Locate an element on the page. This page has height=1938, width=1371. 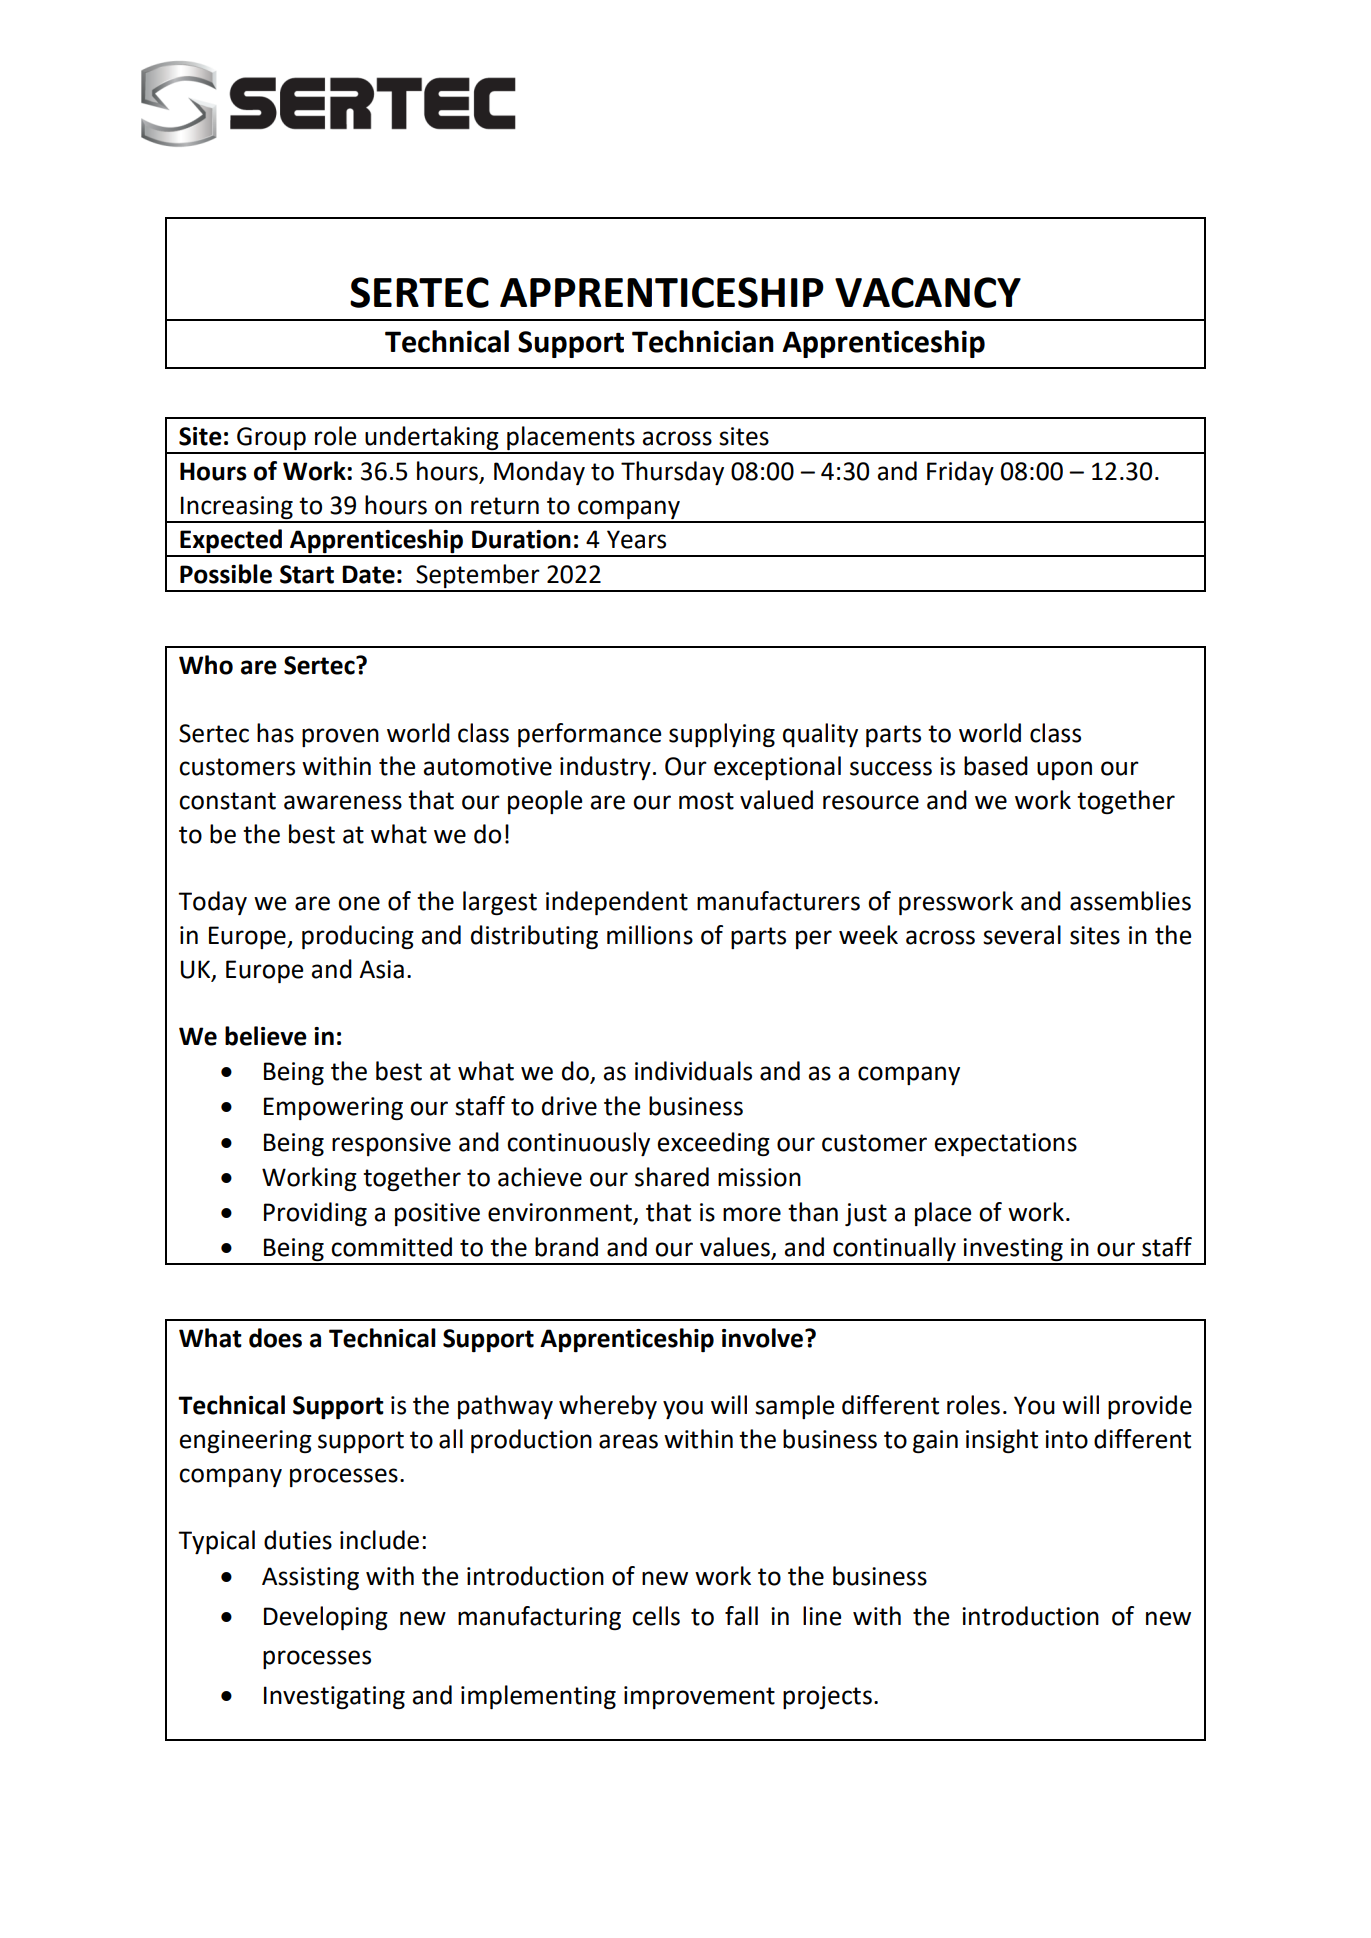
Asia is located at coordinates (381, 969).
